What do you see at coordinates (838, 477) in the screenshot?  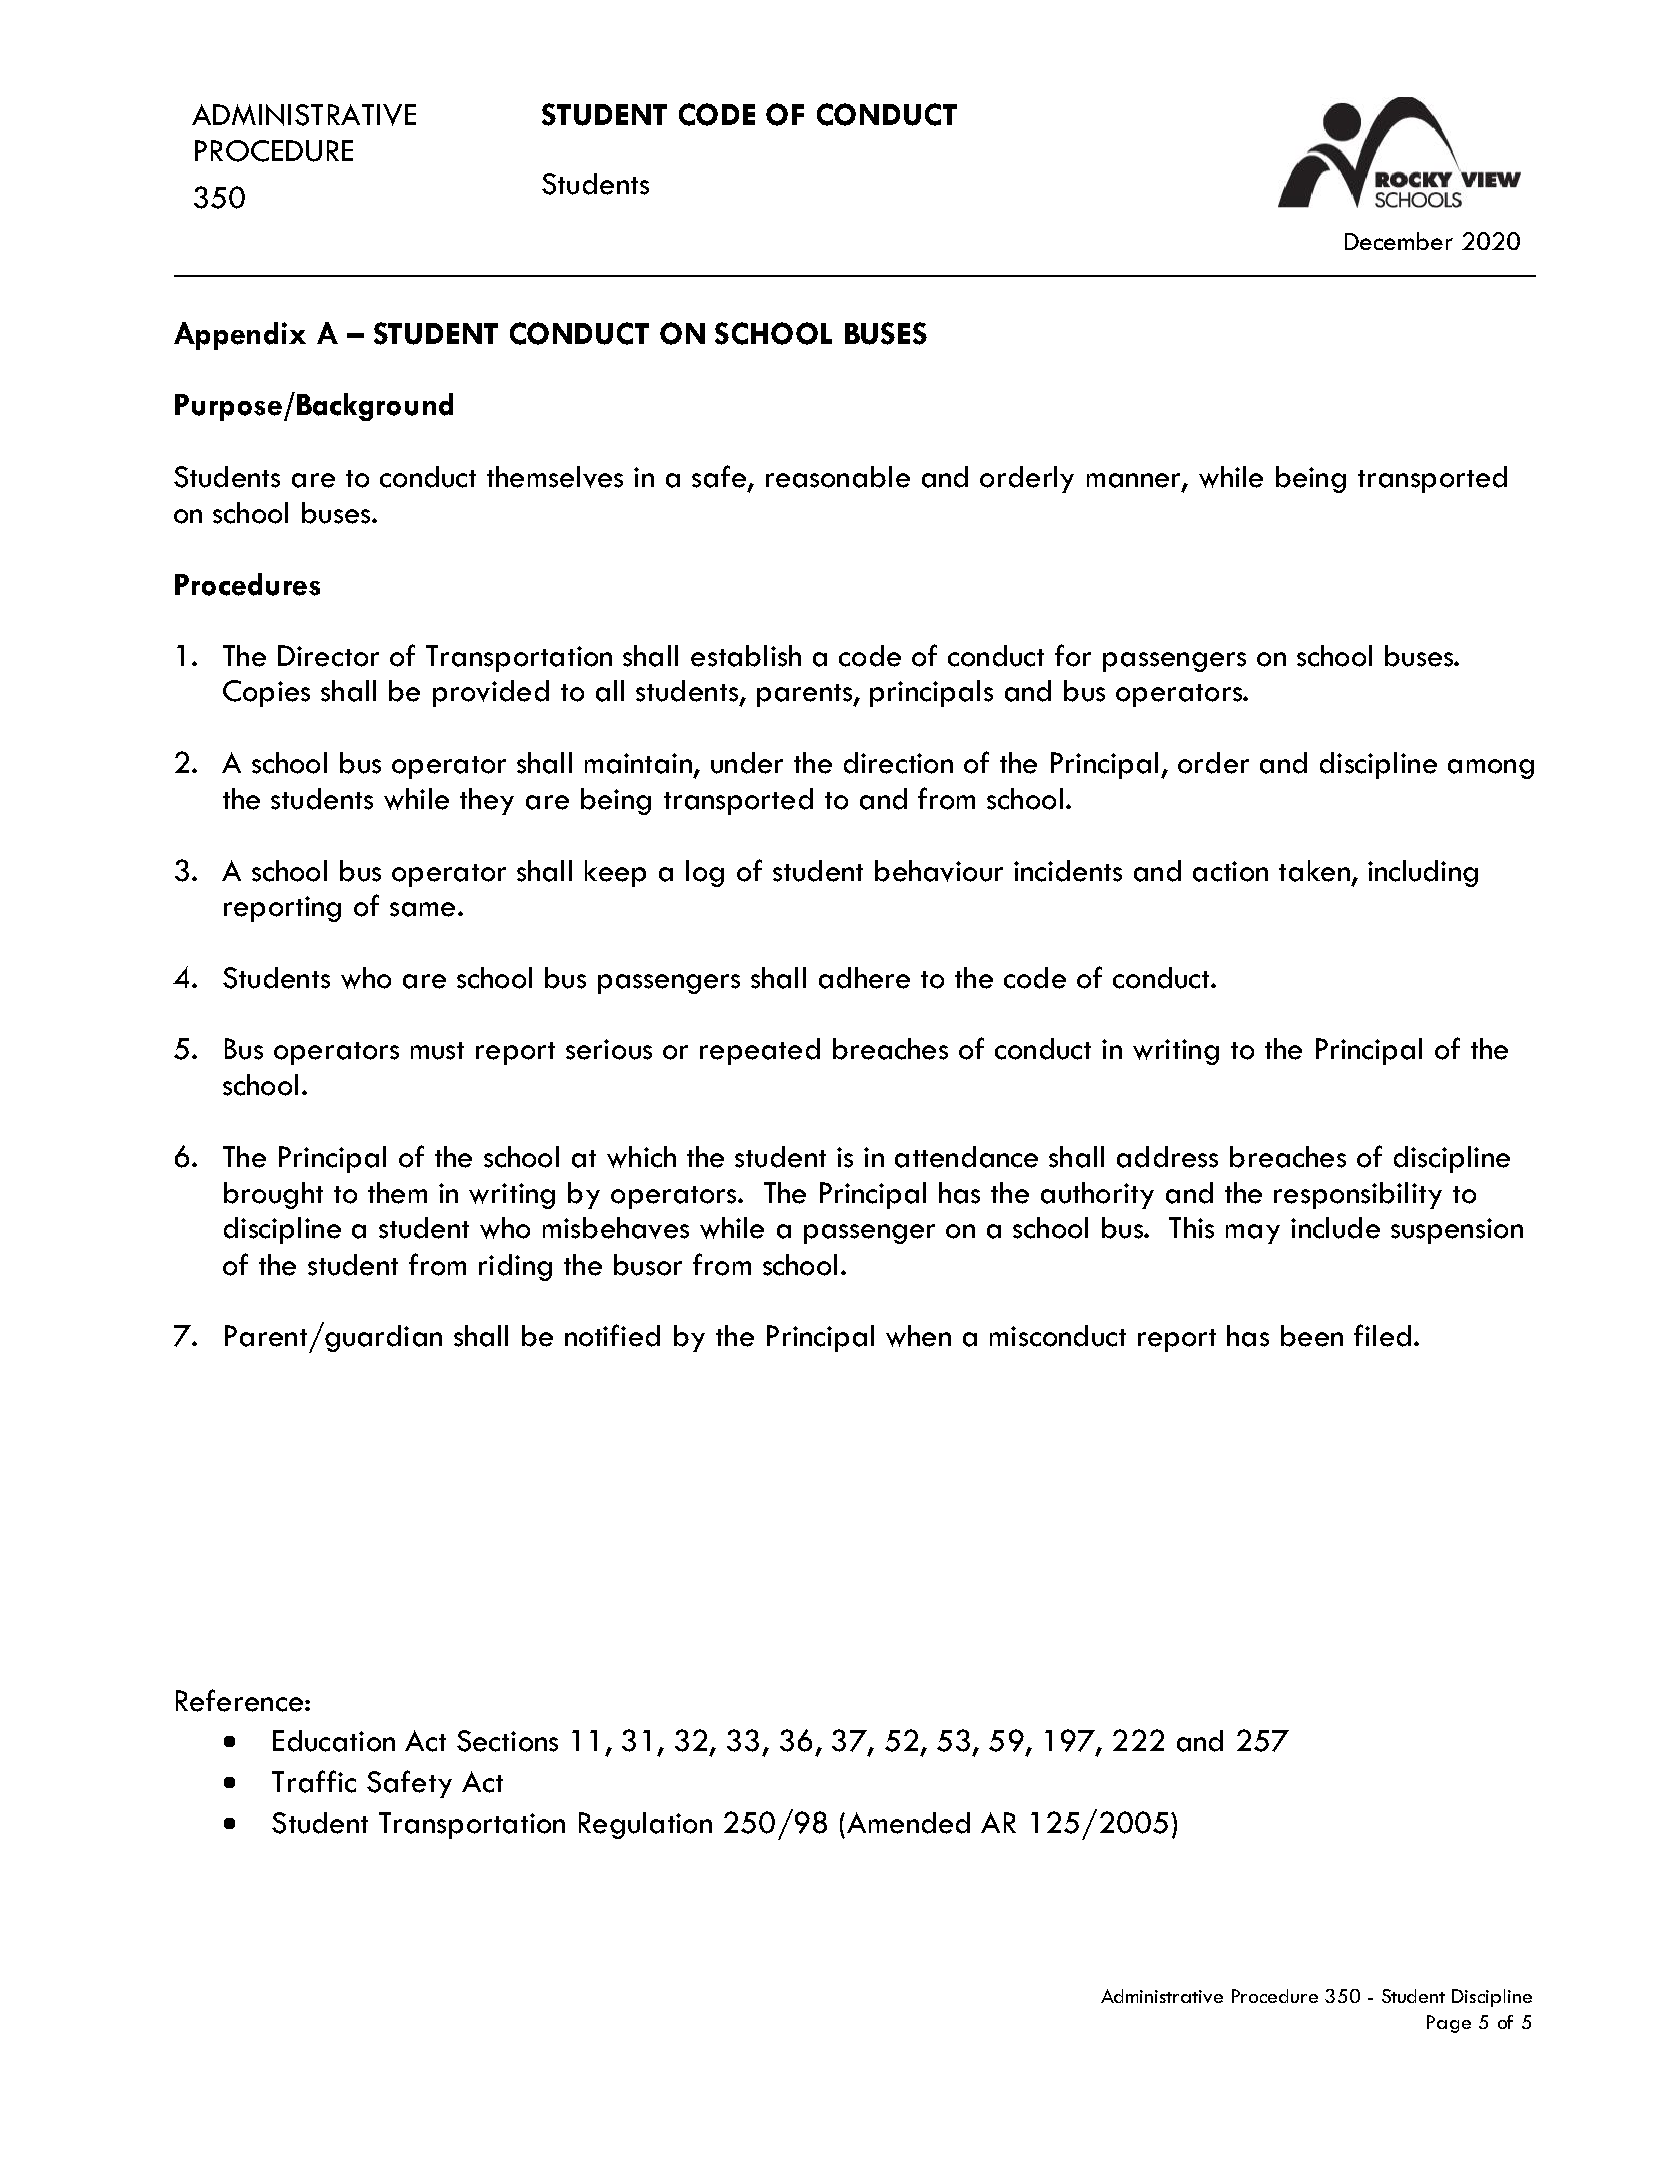 I see `reasonable` at bounding box center [838, 477].
